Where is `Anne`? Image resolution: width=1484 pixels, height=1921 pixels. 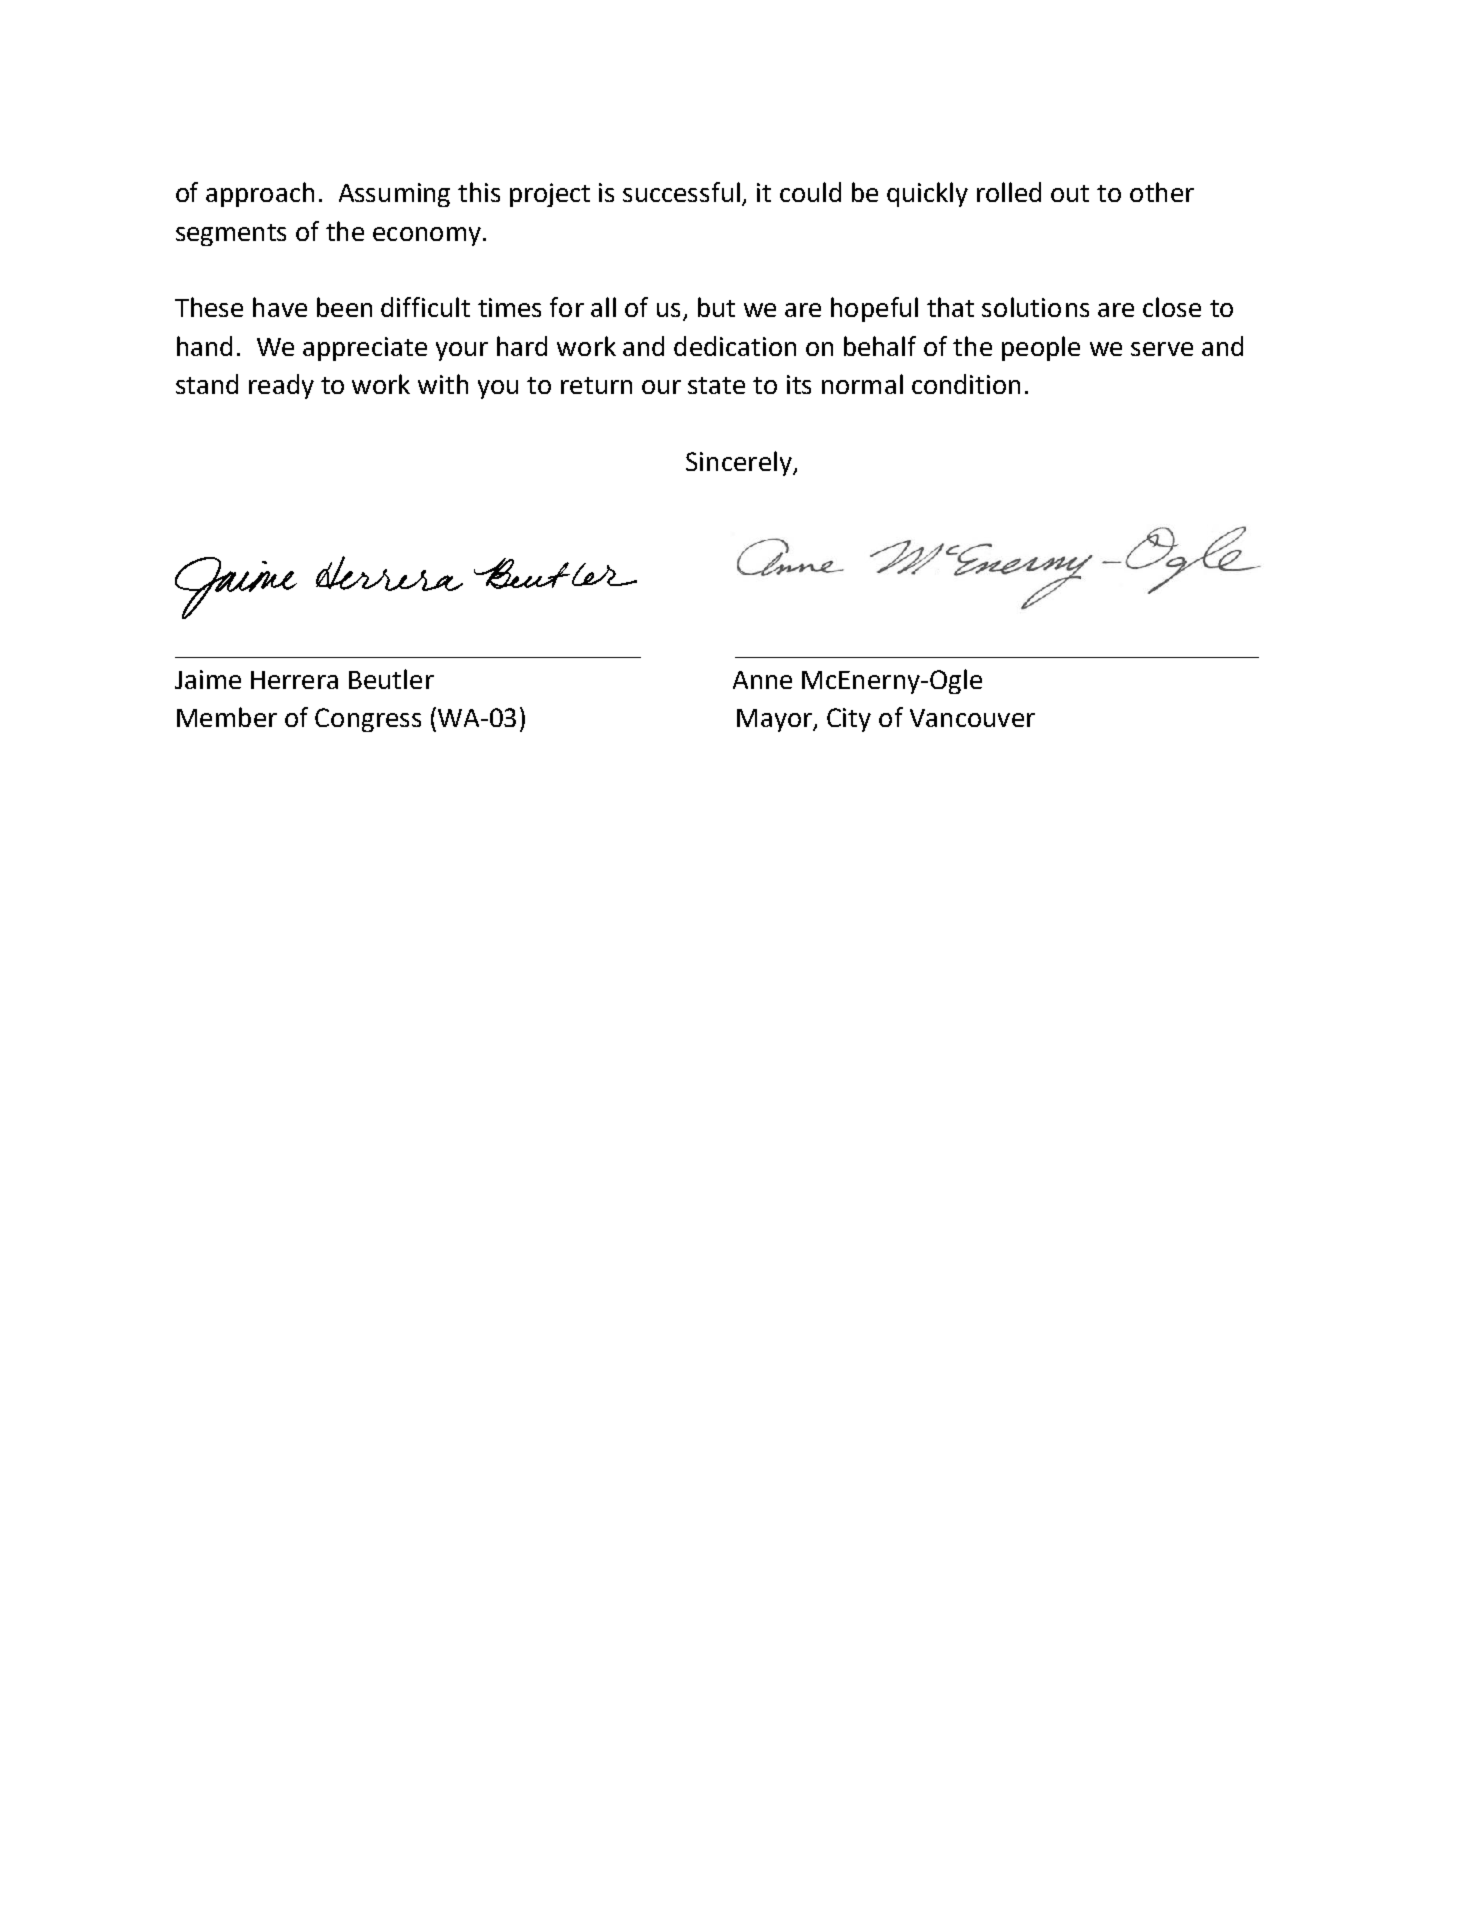
Anne is located at coordinates (762, 680).
